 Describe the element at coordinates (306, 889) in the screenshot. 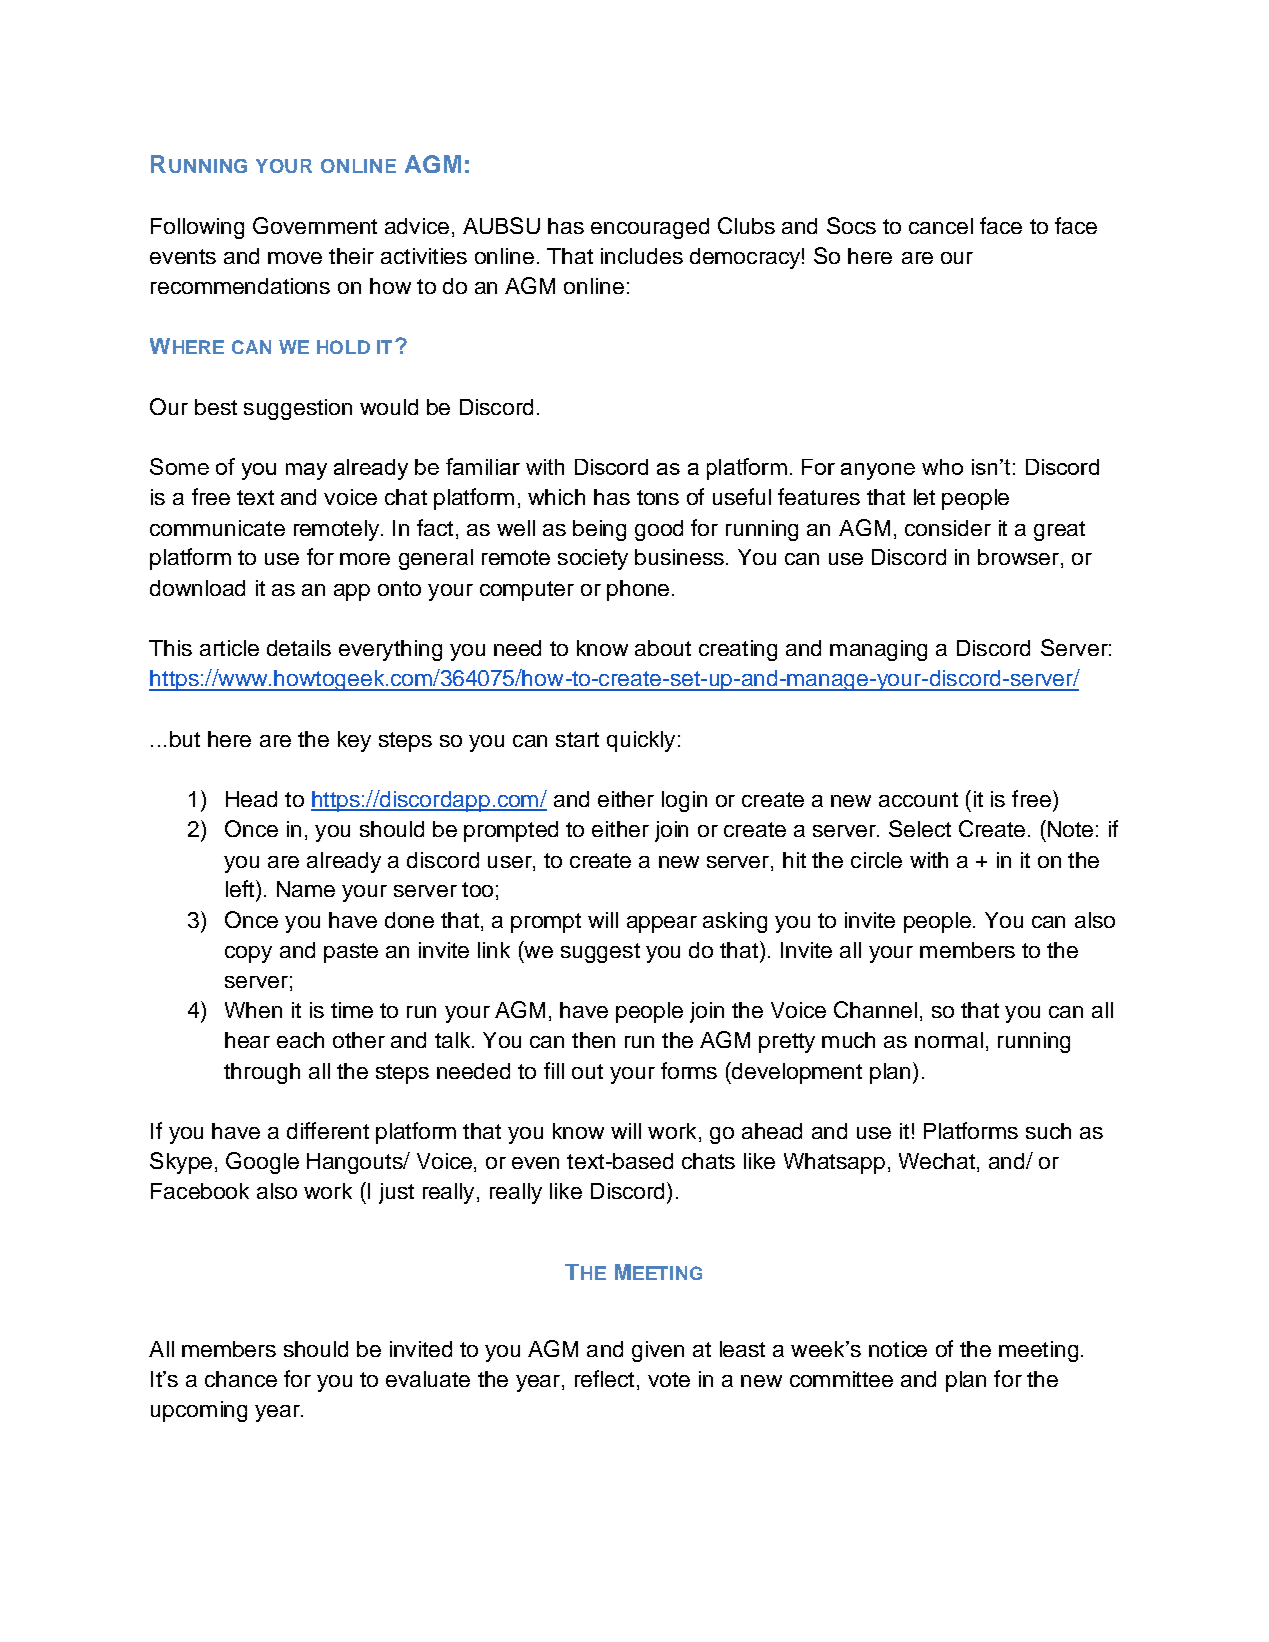

I see `Name` at that location.
